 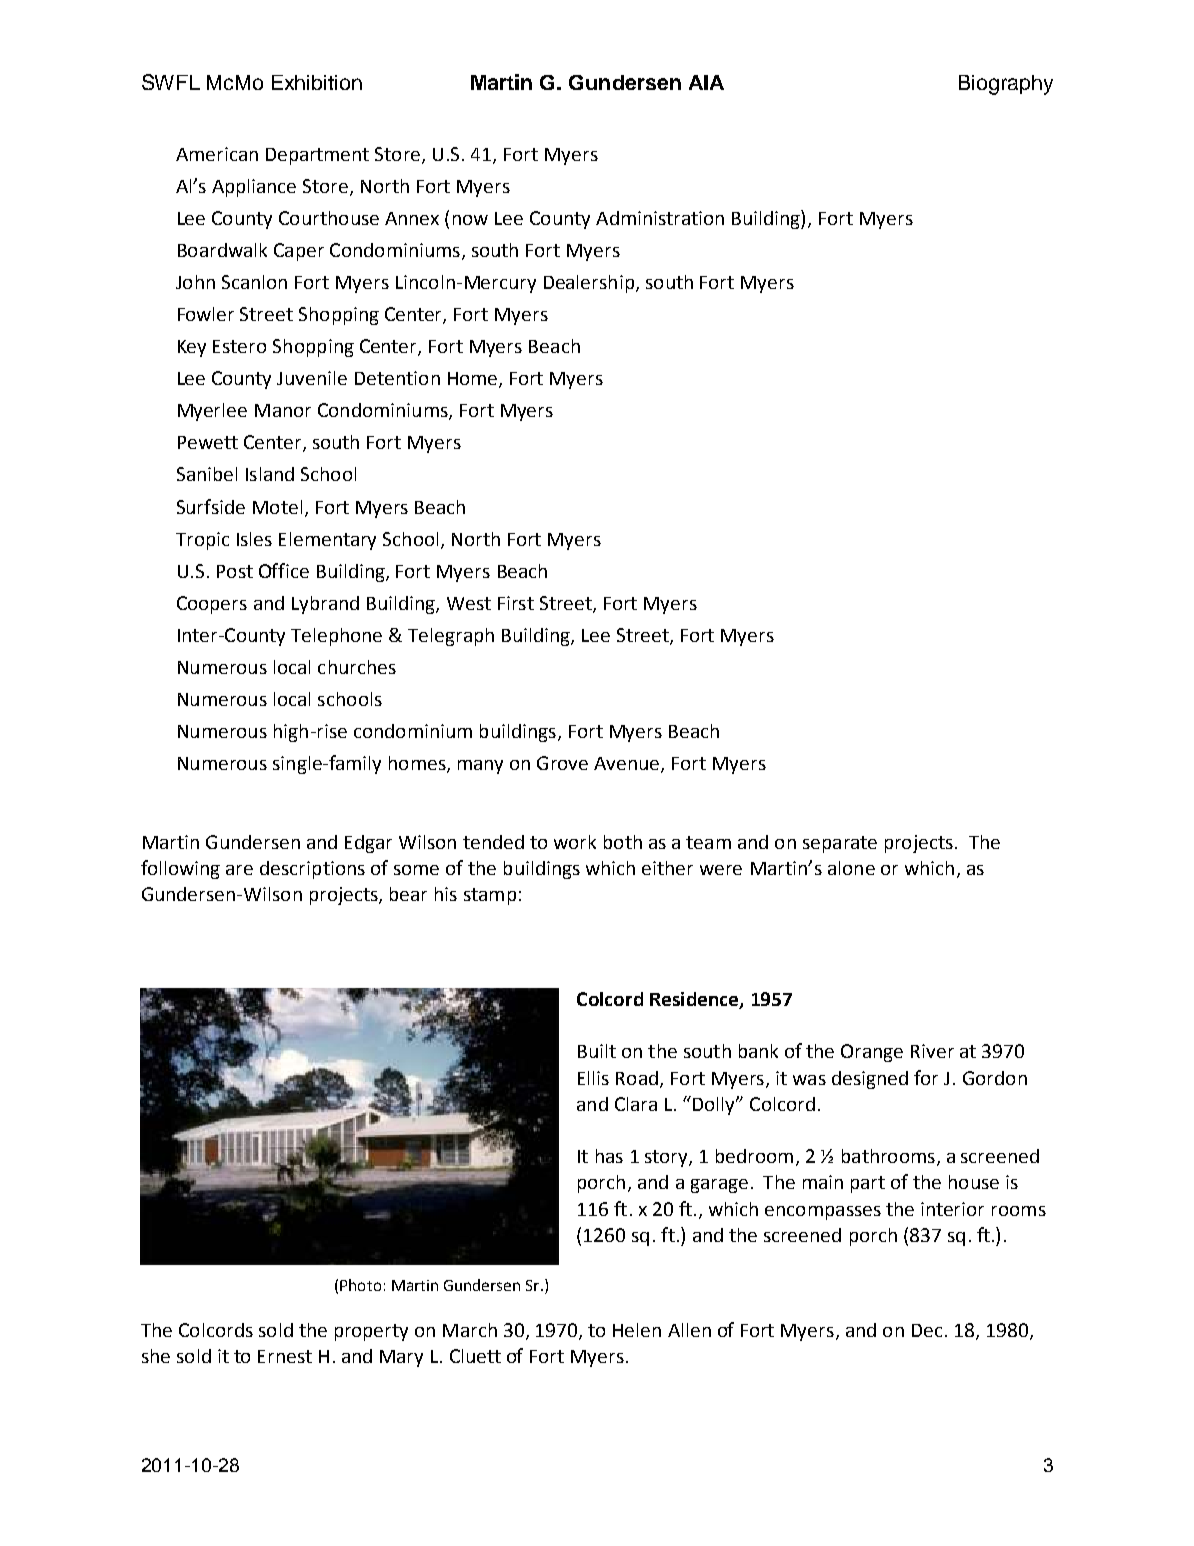 I want to click on churches, so click(x=357, y=667).
